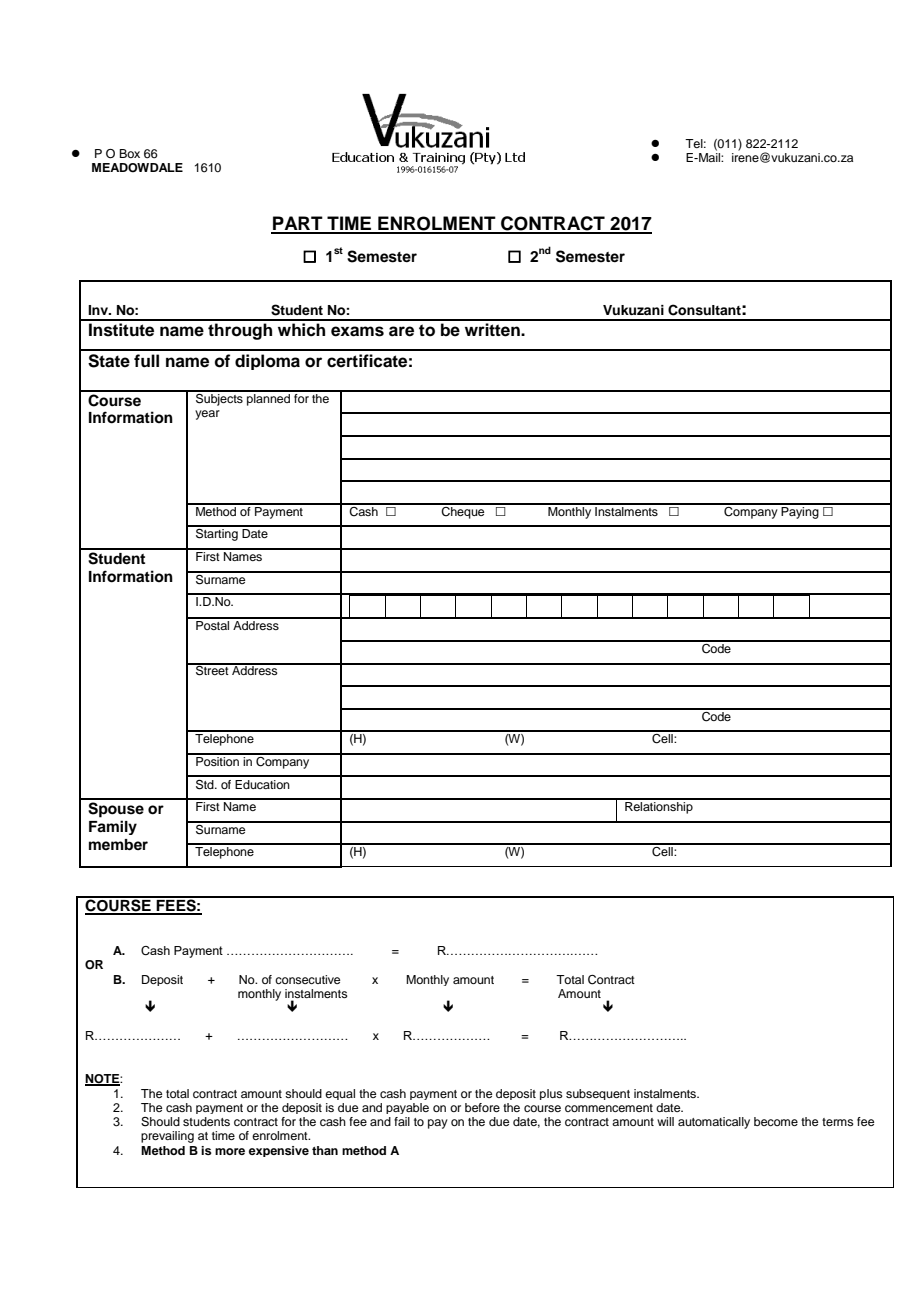  I want to click on Box, so click(129, 153).
